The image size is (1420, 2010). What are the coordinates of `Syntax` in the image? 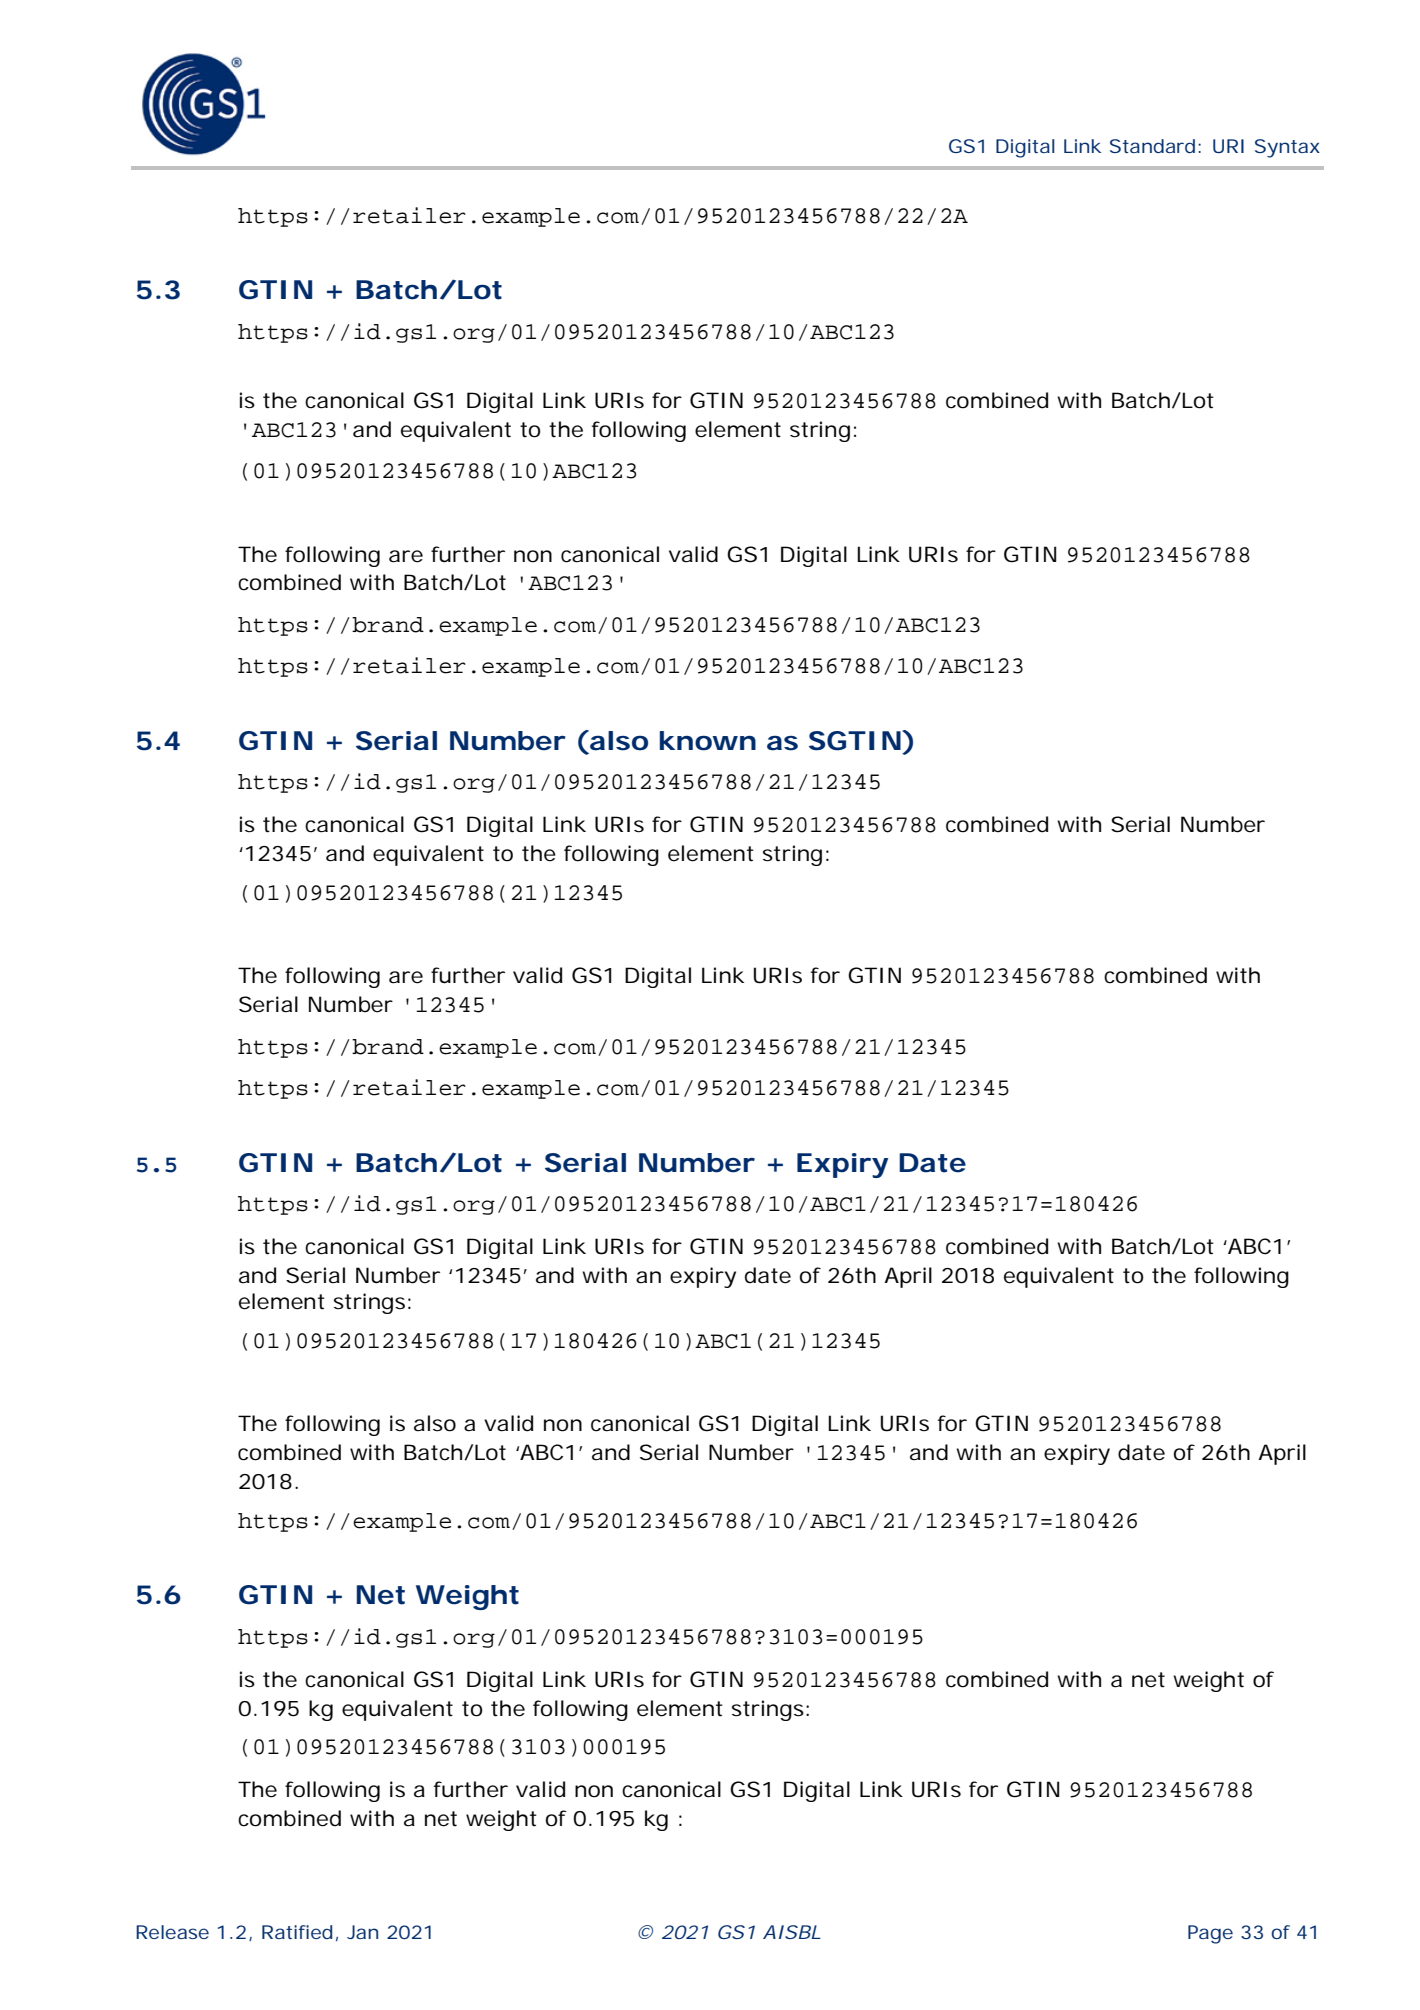 It's located at (1287, 148).
